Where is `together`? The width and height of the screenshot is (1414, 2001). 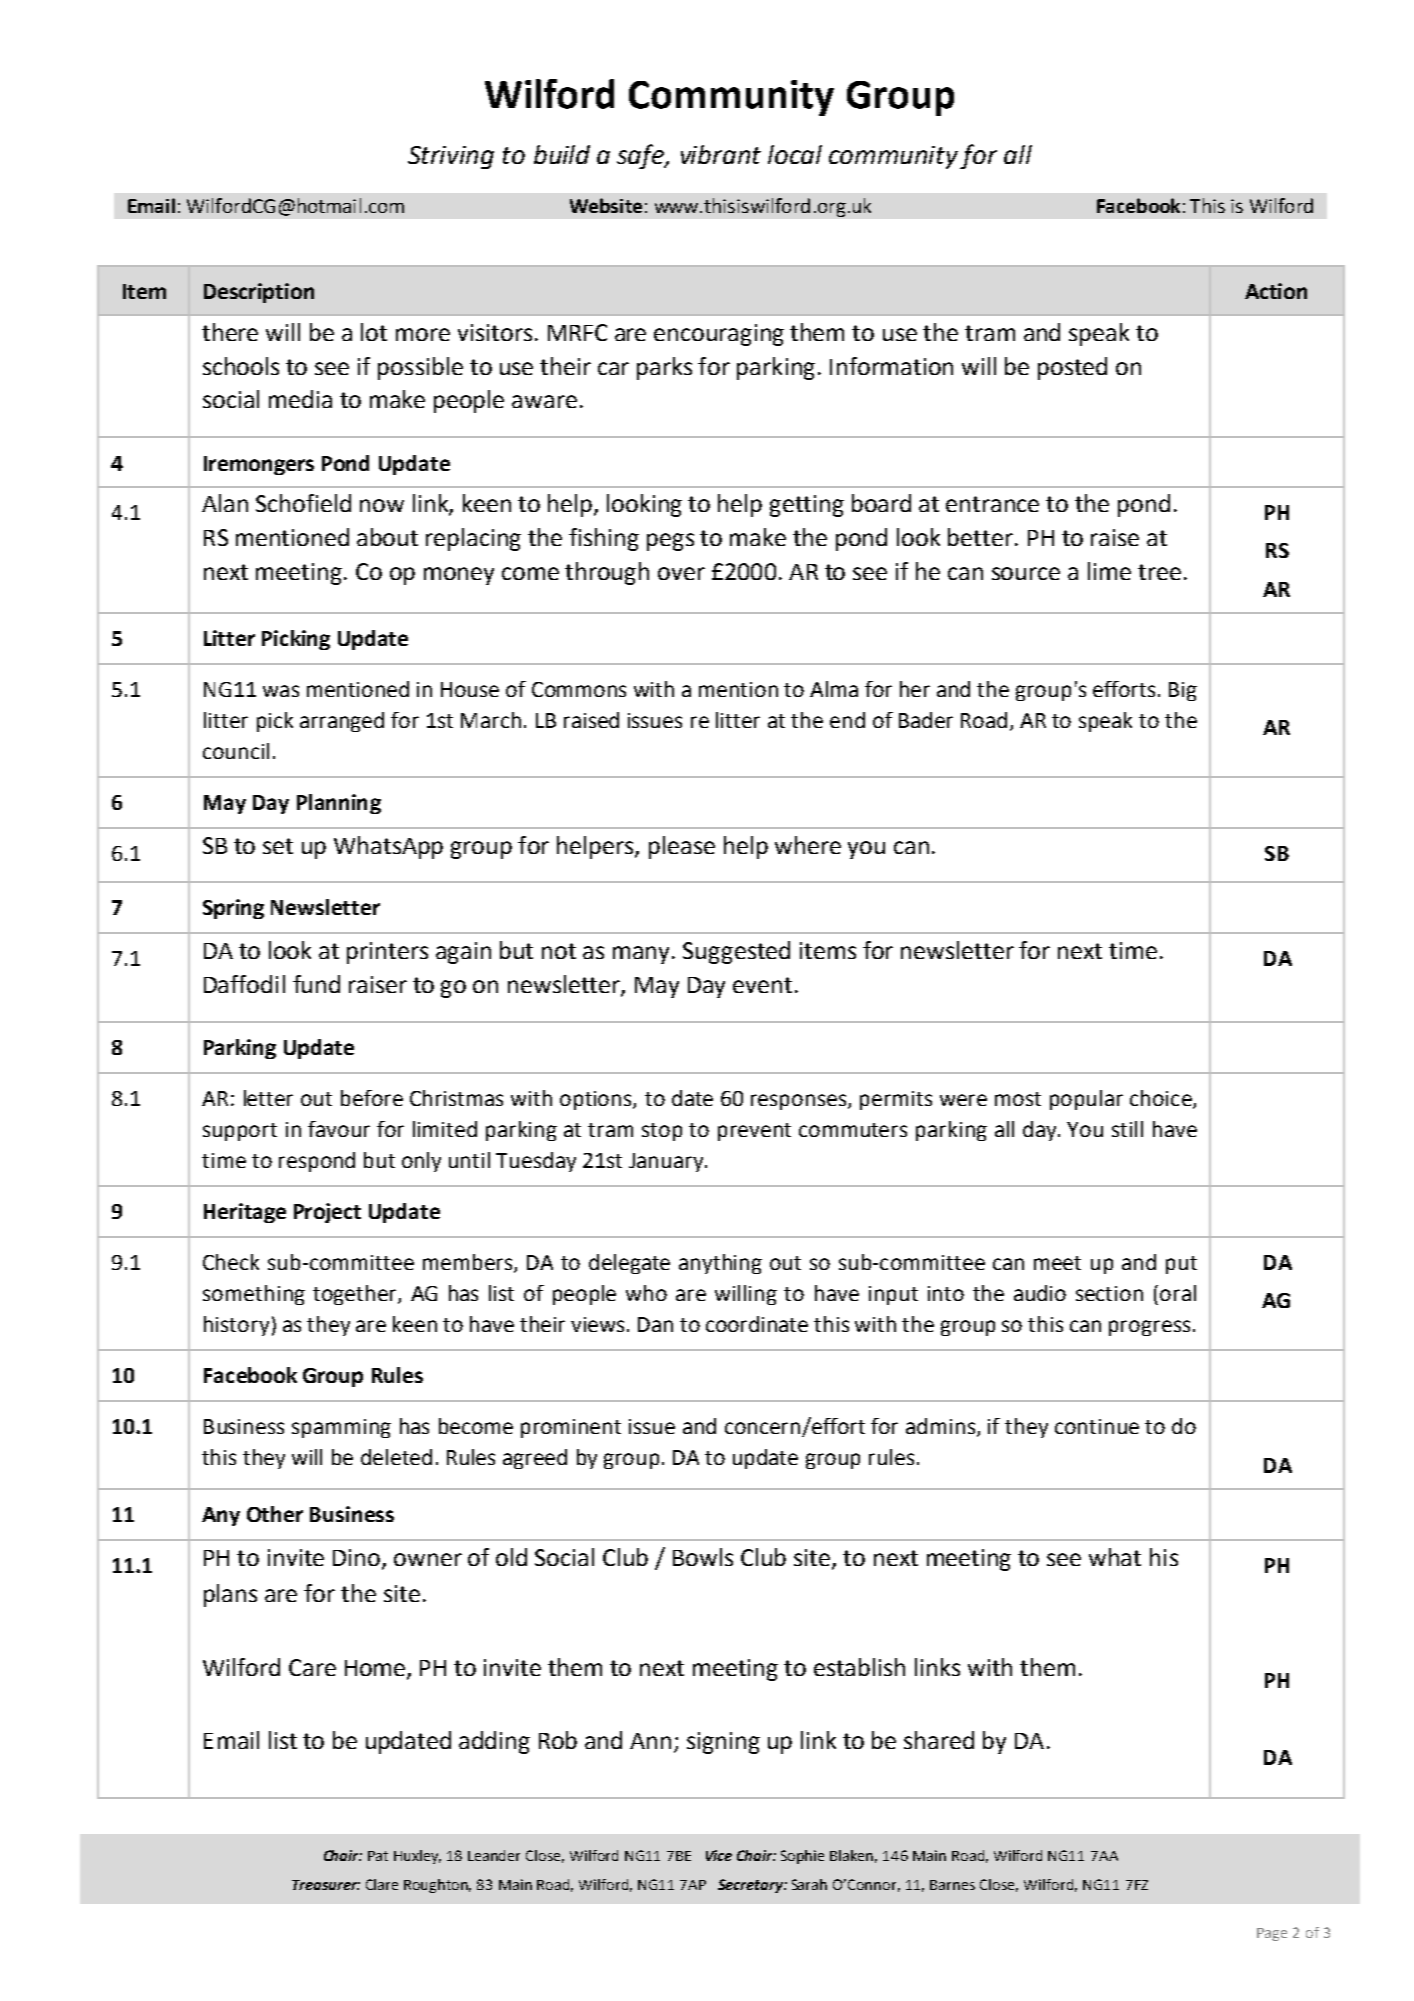 together is located at coordinates (356, 1295).
